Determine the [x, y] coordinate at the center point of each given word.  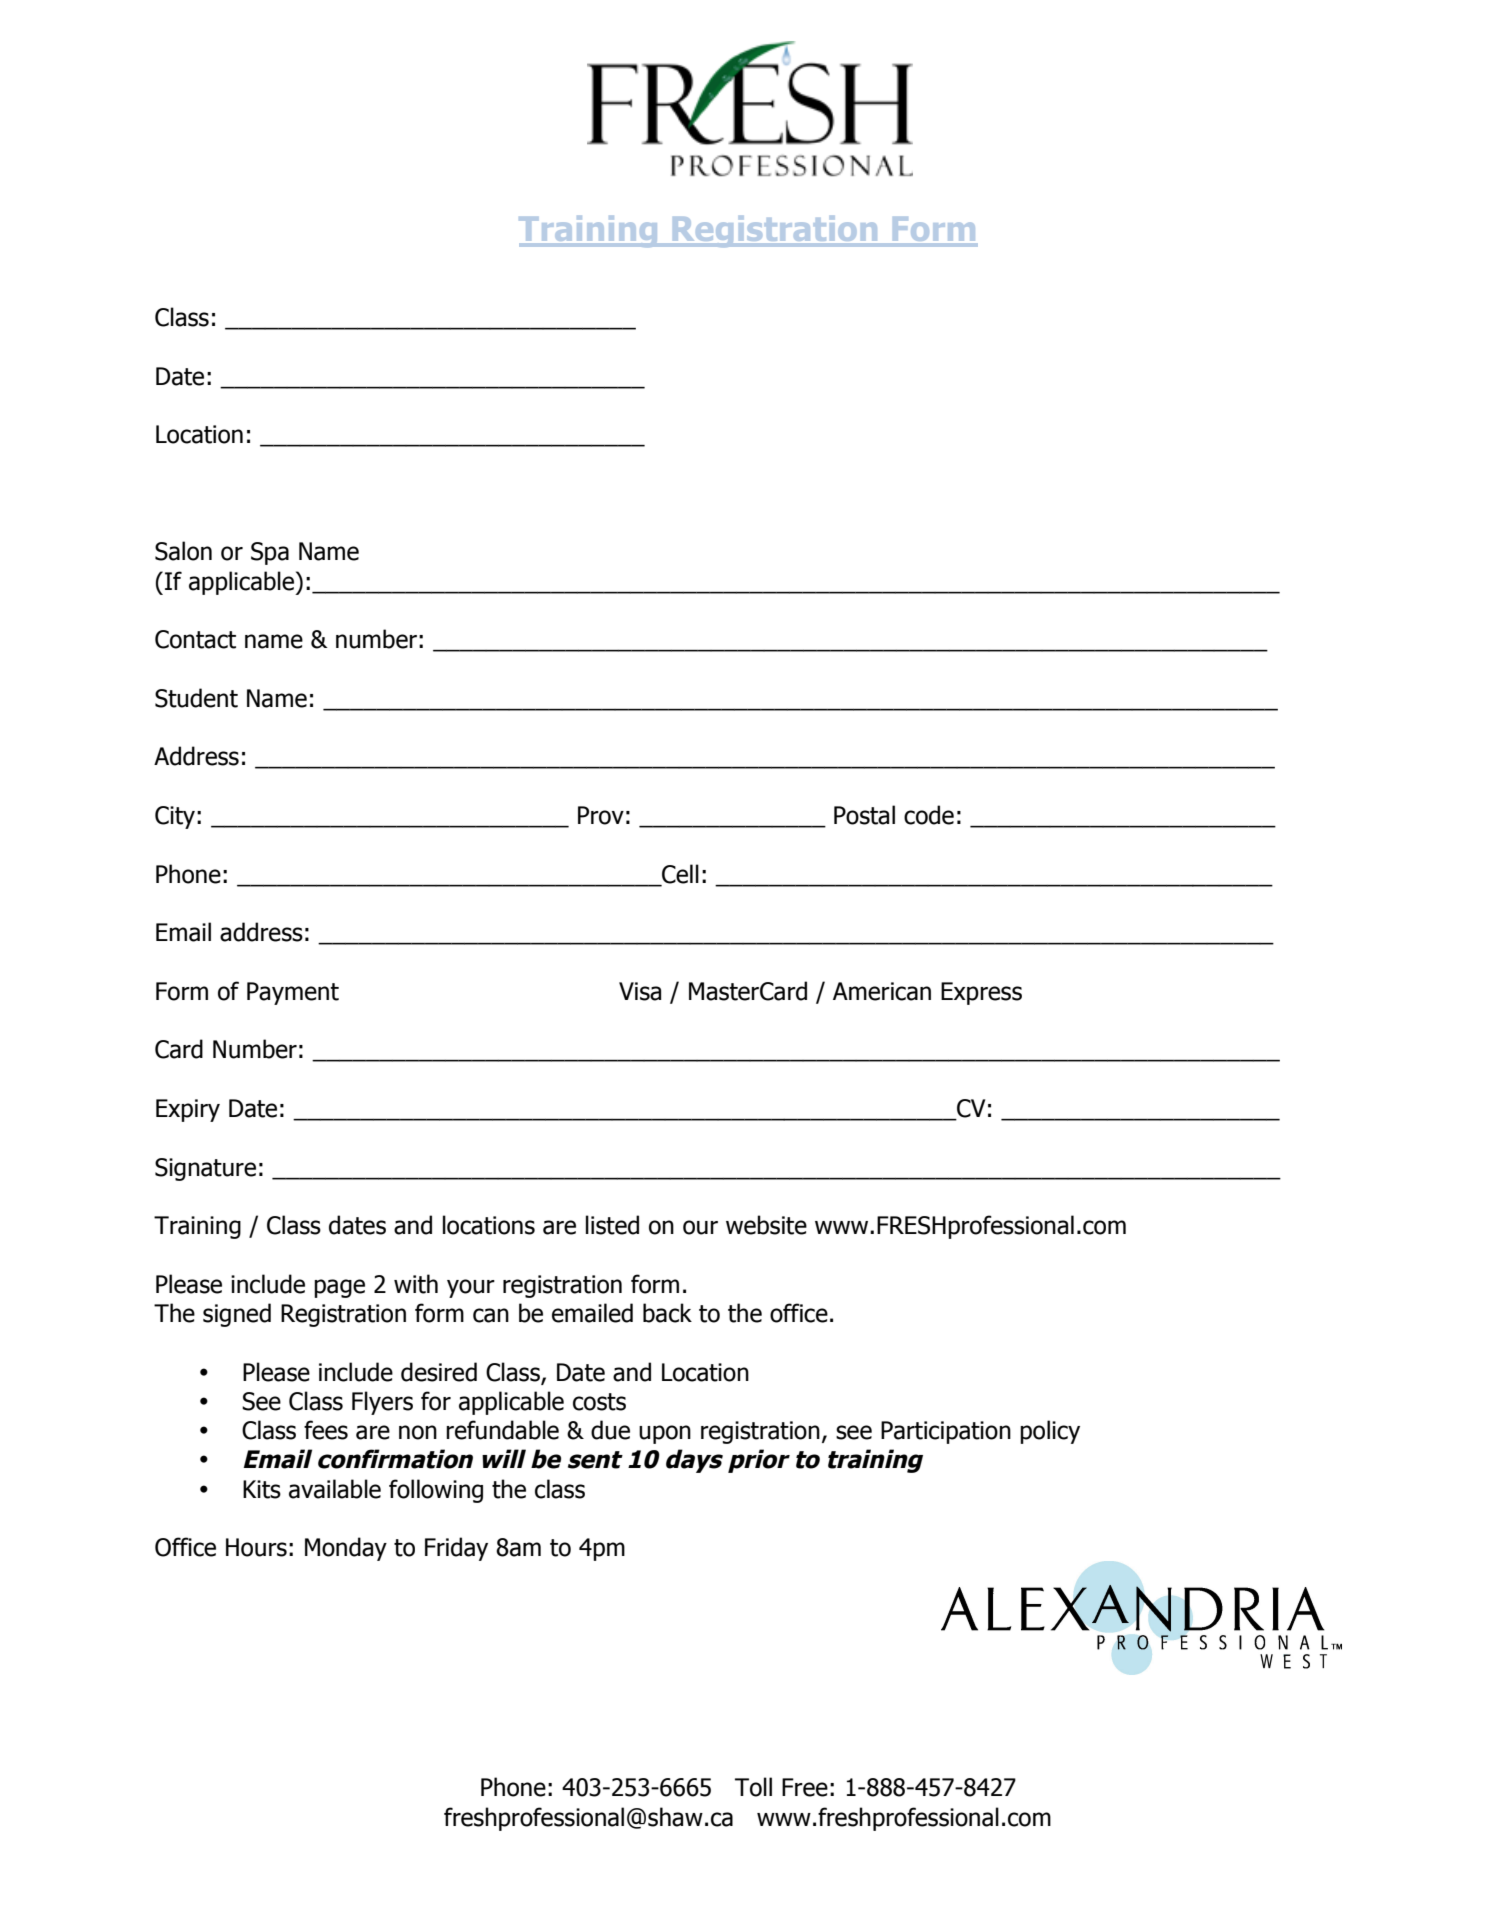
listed [612, 1225]
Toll [753, 1787]
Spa [270, 553]
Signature [205, 1169]
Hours [256, 1547]
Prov [601, 815]
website [766, 1225]
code [929, 815]
